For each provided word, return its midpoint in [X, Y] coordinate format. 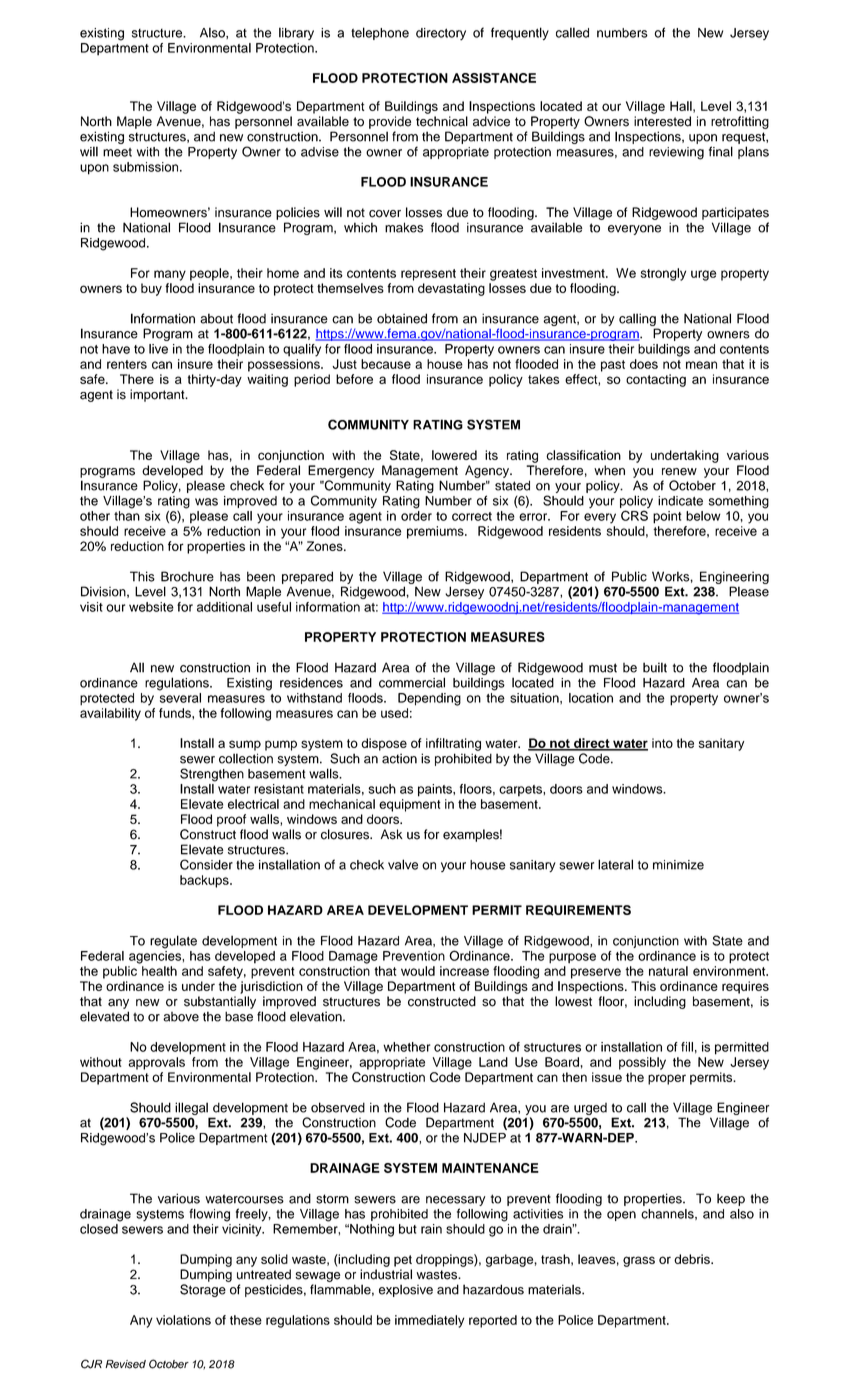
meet [117, 152]
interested [662, 121]
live [158, 349]
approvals [157, 1063]
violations [183, 1320]
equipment [410, 805]
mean [701, 365]
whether [406, 1047]
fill [687, 1047]
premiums [436, 532]
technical [442, 121]
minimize [678, 865]
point [667, 517]
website [151, 607]
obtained [402, 318]
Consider [206, 864]
